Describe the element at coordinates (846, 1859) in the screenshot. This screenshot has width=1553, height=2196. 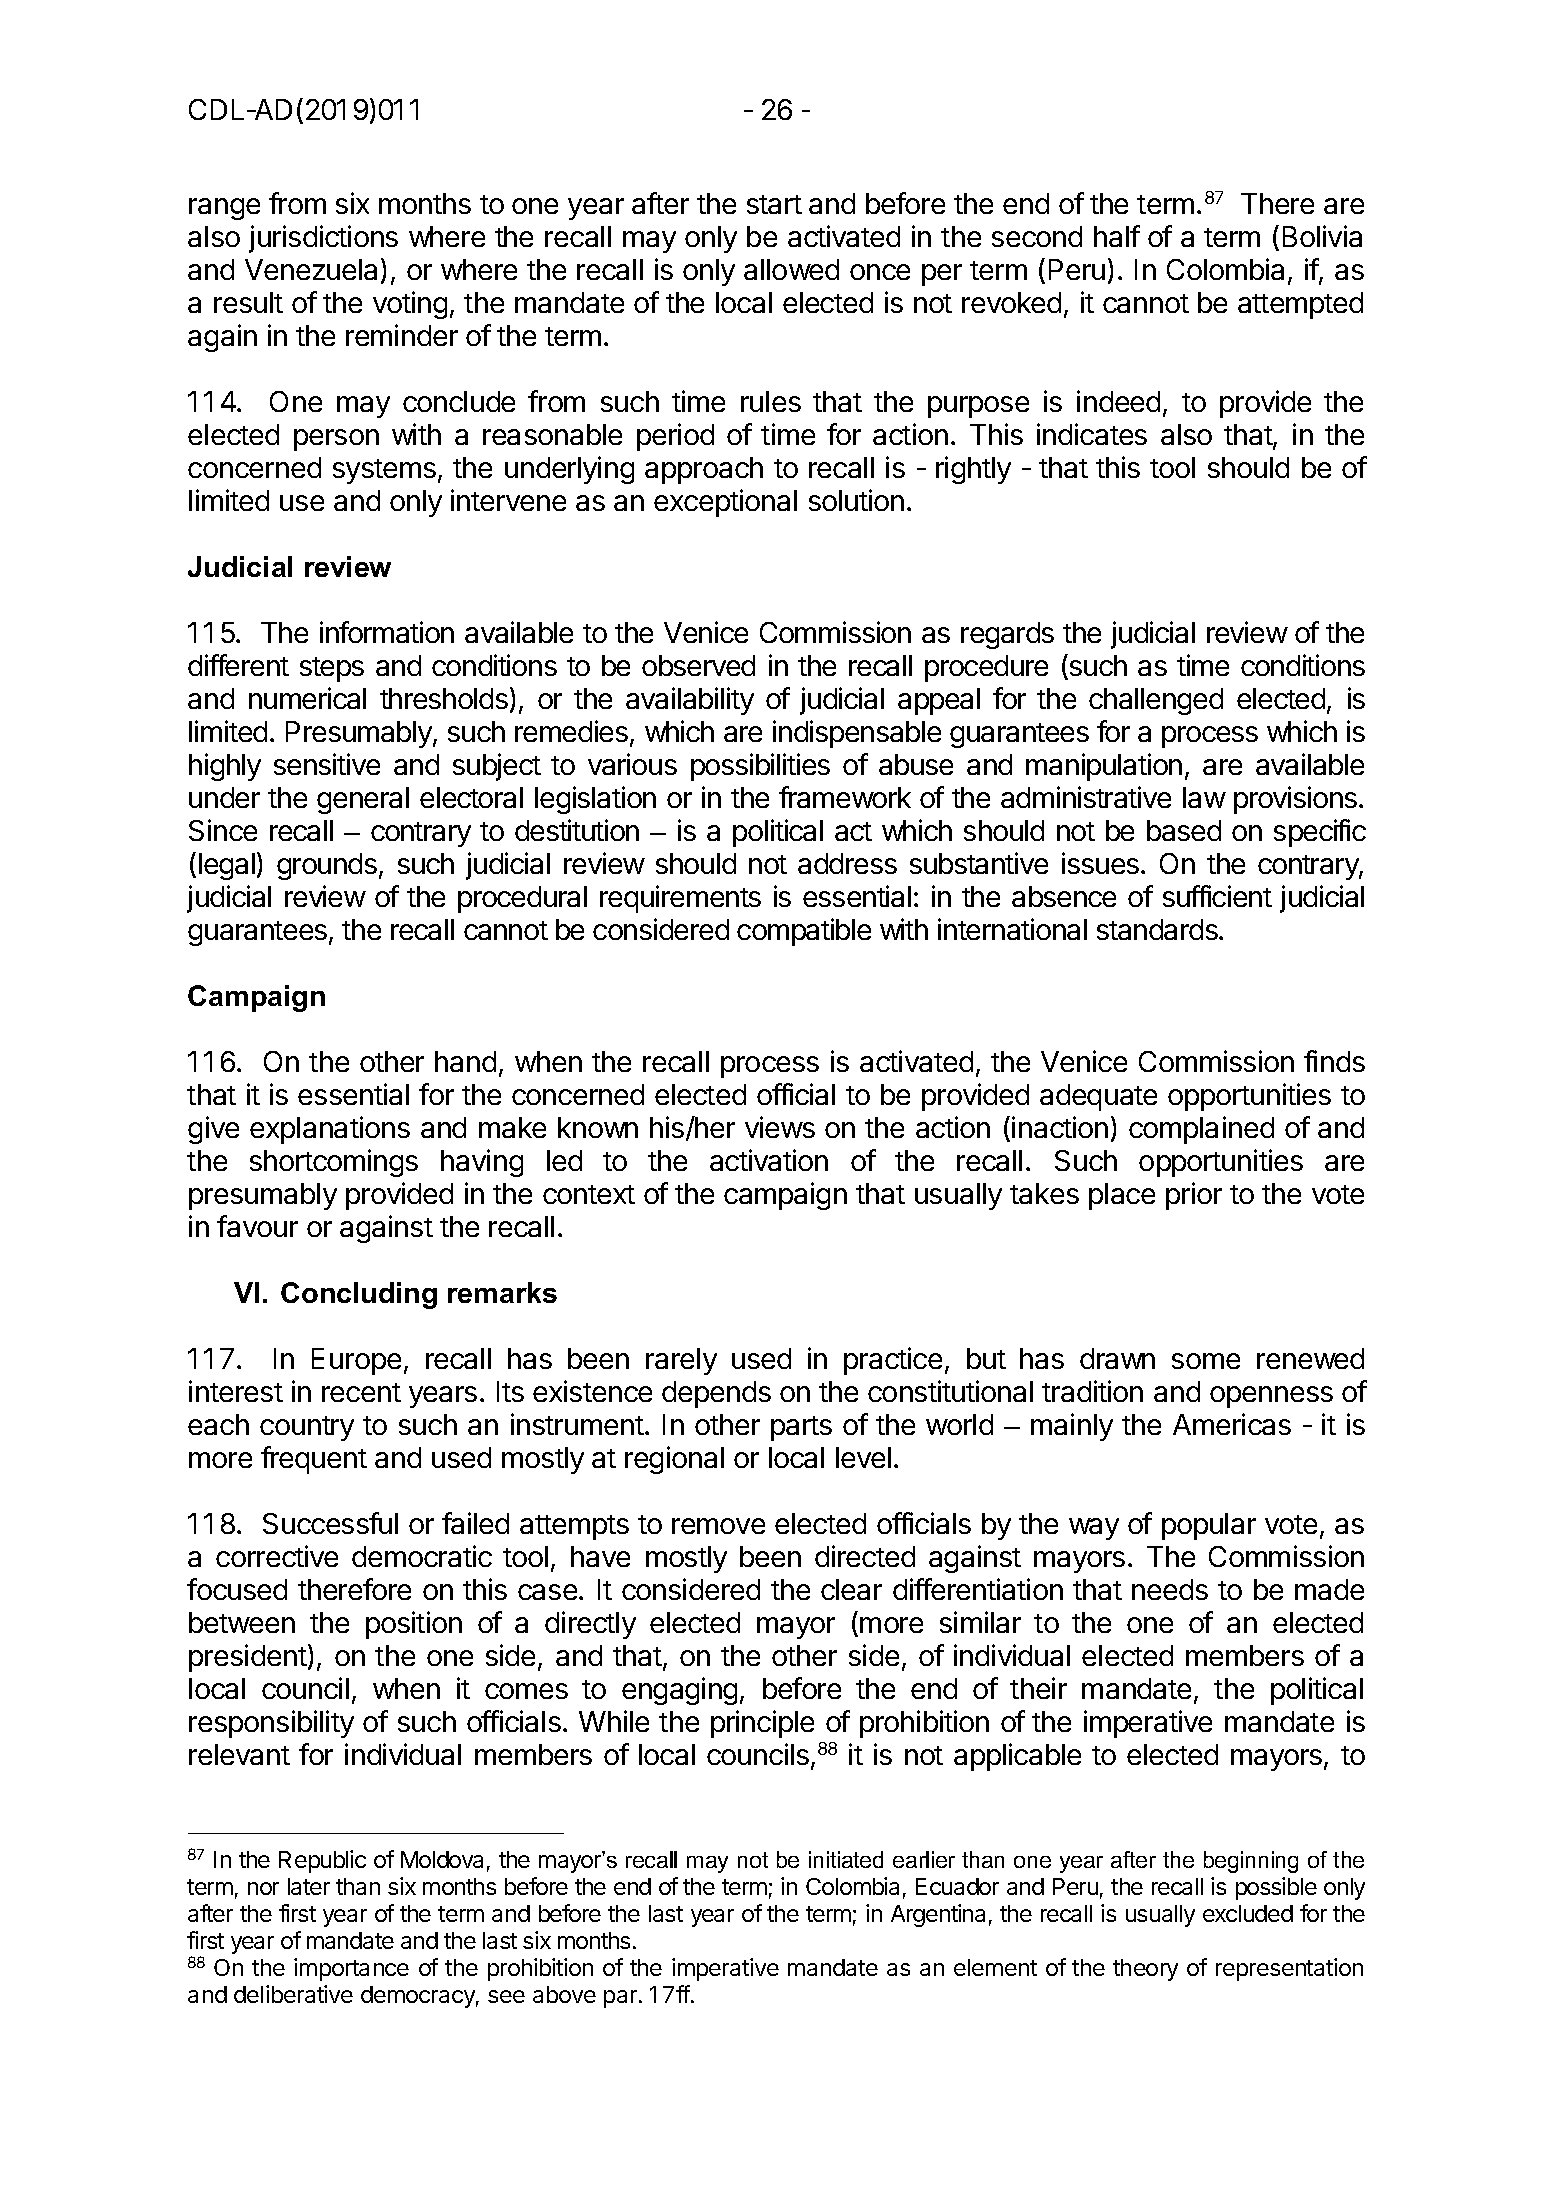
I see `initiated` at that location.
